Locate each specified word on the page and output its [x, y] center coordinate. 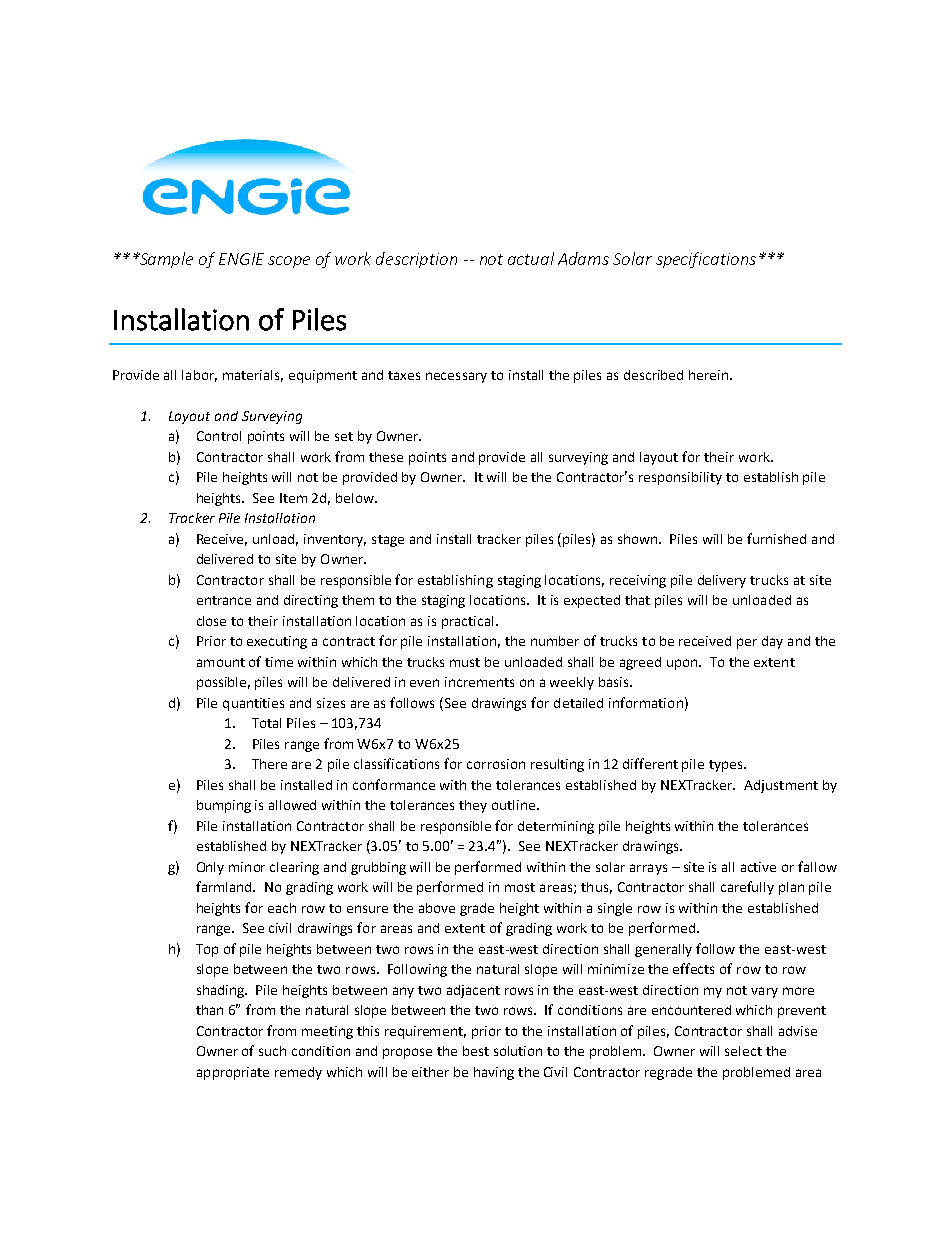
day [772, 642]
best [476, 1051]
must [465, 662]
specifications [706, 260]
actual [531, 258]
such [272, 1051]
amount [221, 662]
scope [289, 262]
